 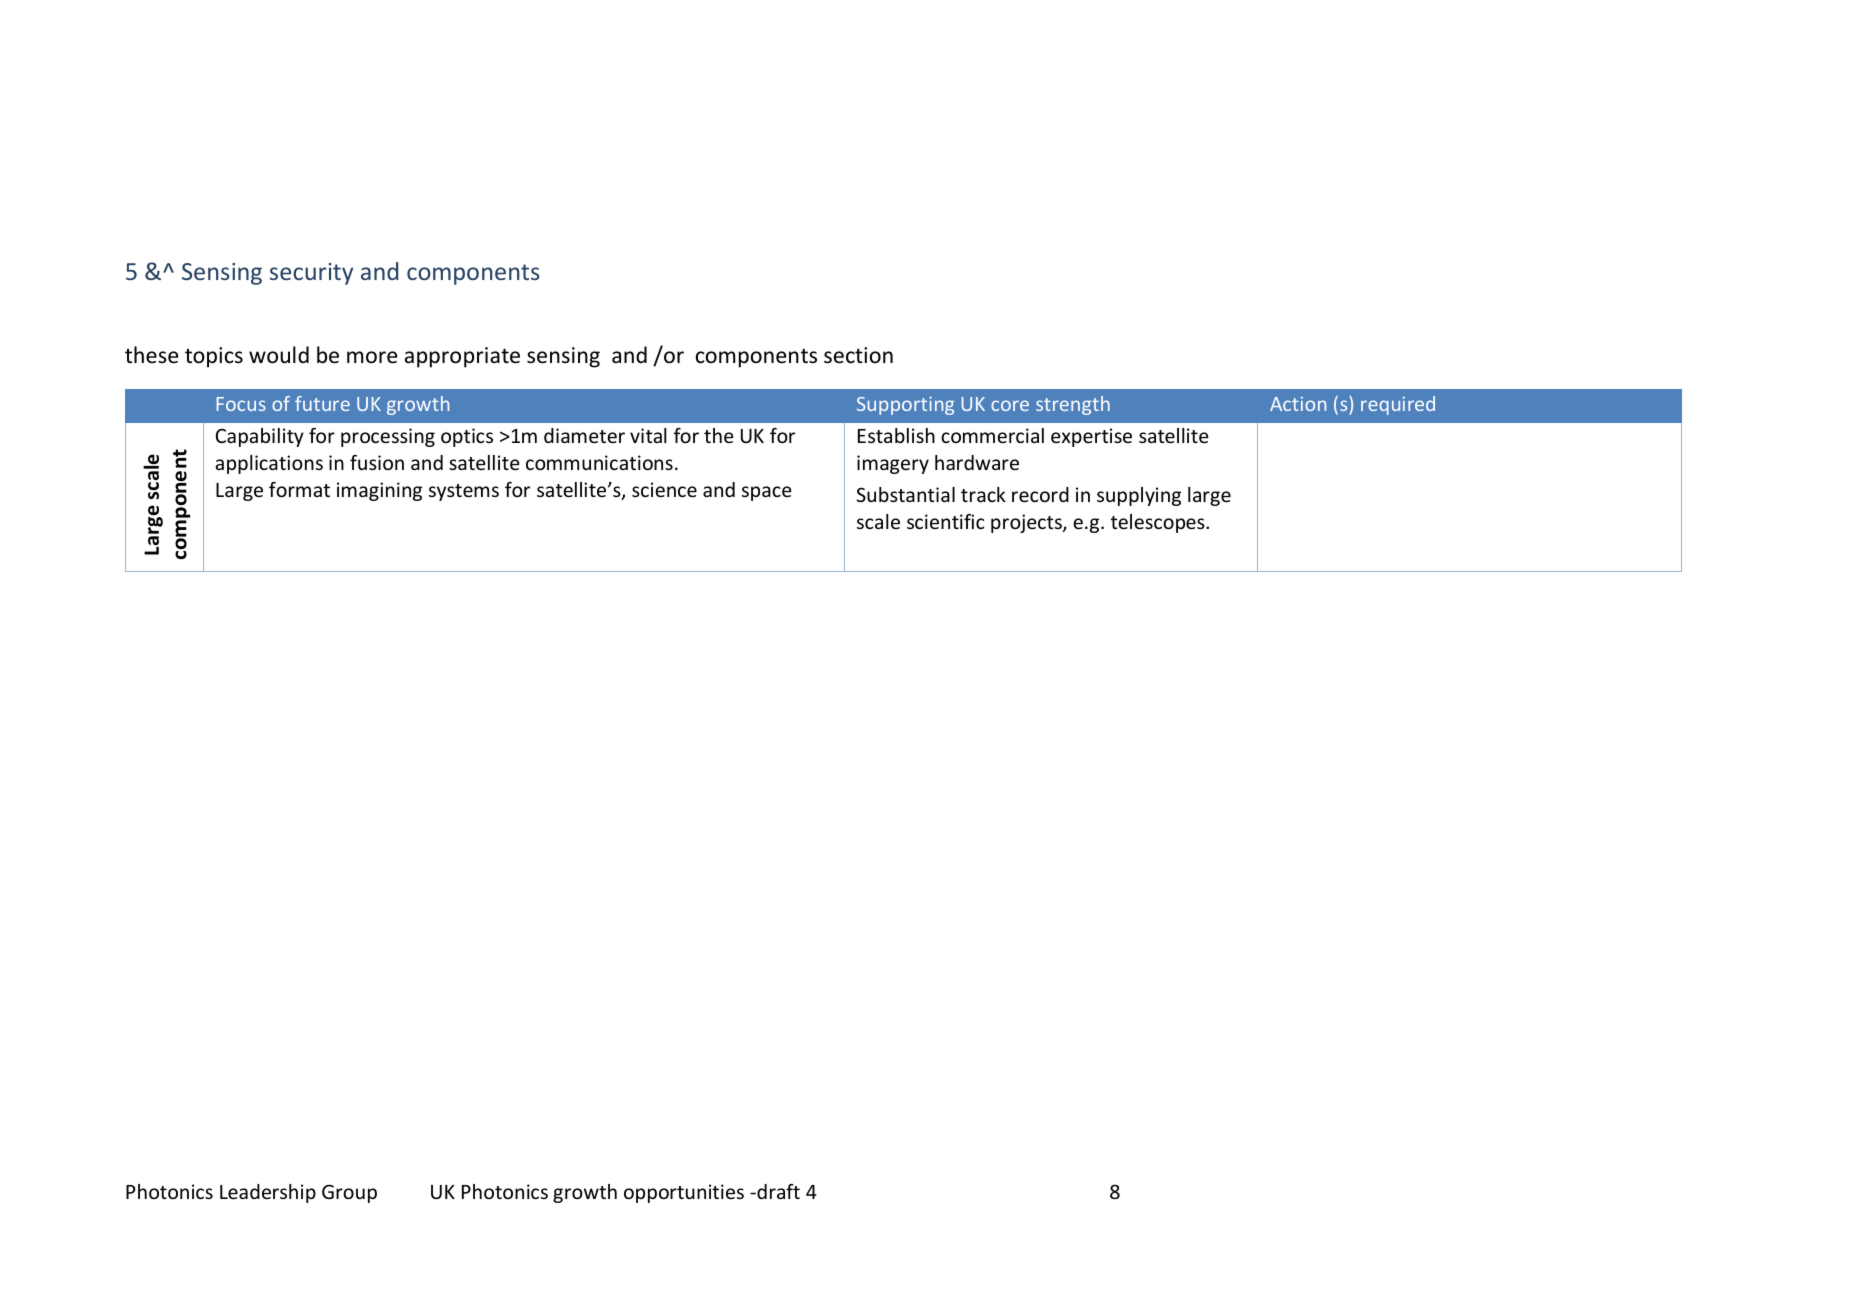 I want to click on draft, so click(x=777, y=1191).
